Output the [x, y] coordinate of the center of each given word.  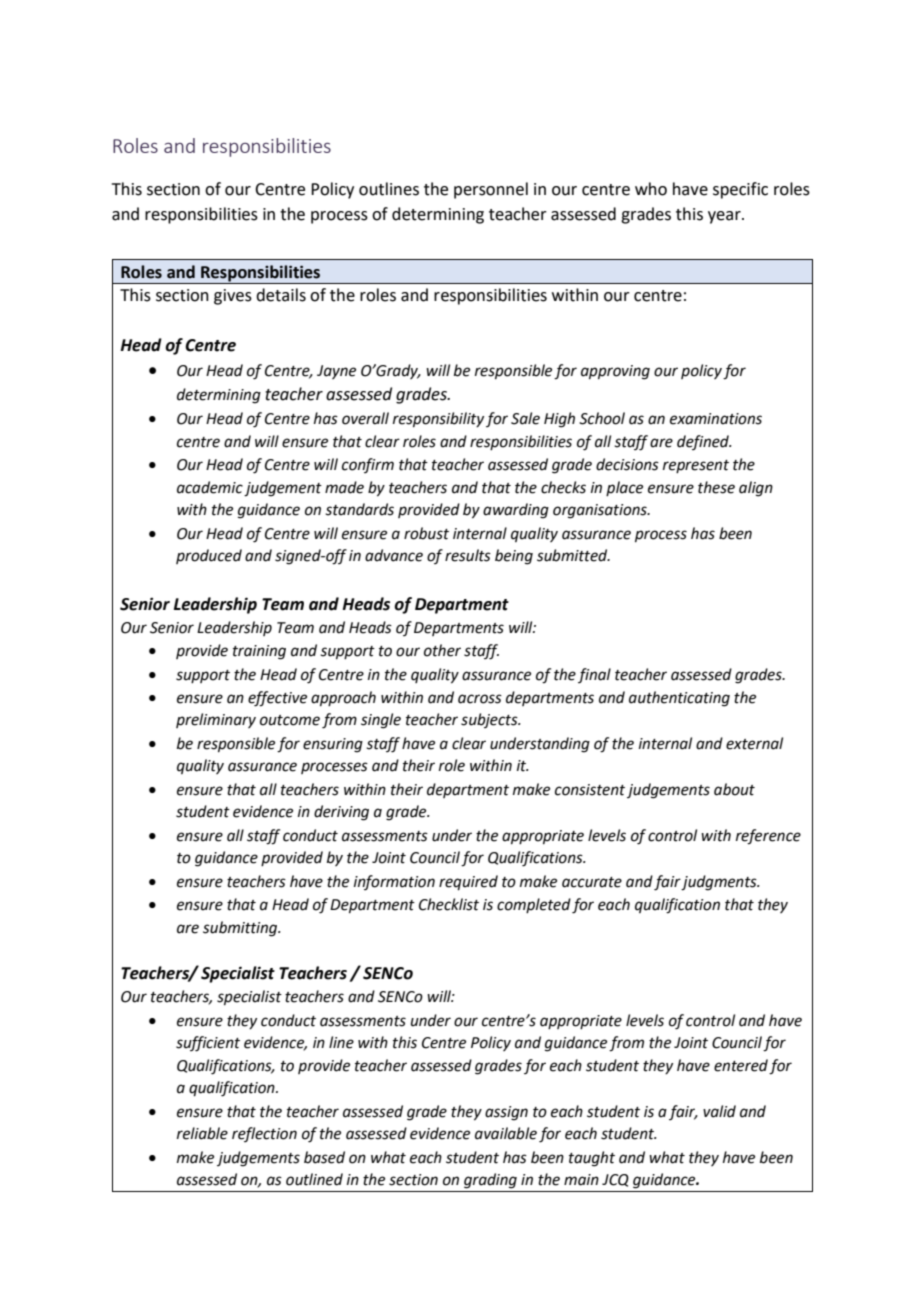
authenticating [679, 699]
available [506, 1133]
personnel [491, 190]
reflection [264, 1134]
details [281, 295]
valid [719, 1111]
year [725, 217]
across [480, 699]
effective [277, 699]
